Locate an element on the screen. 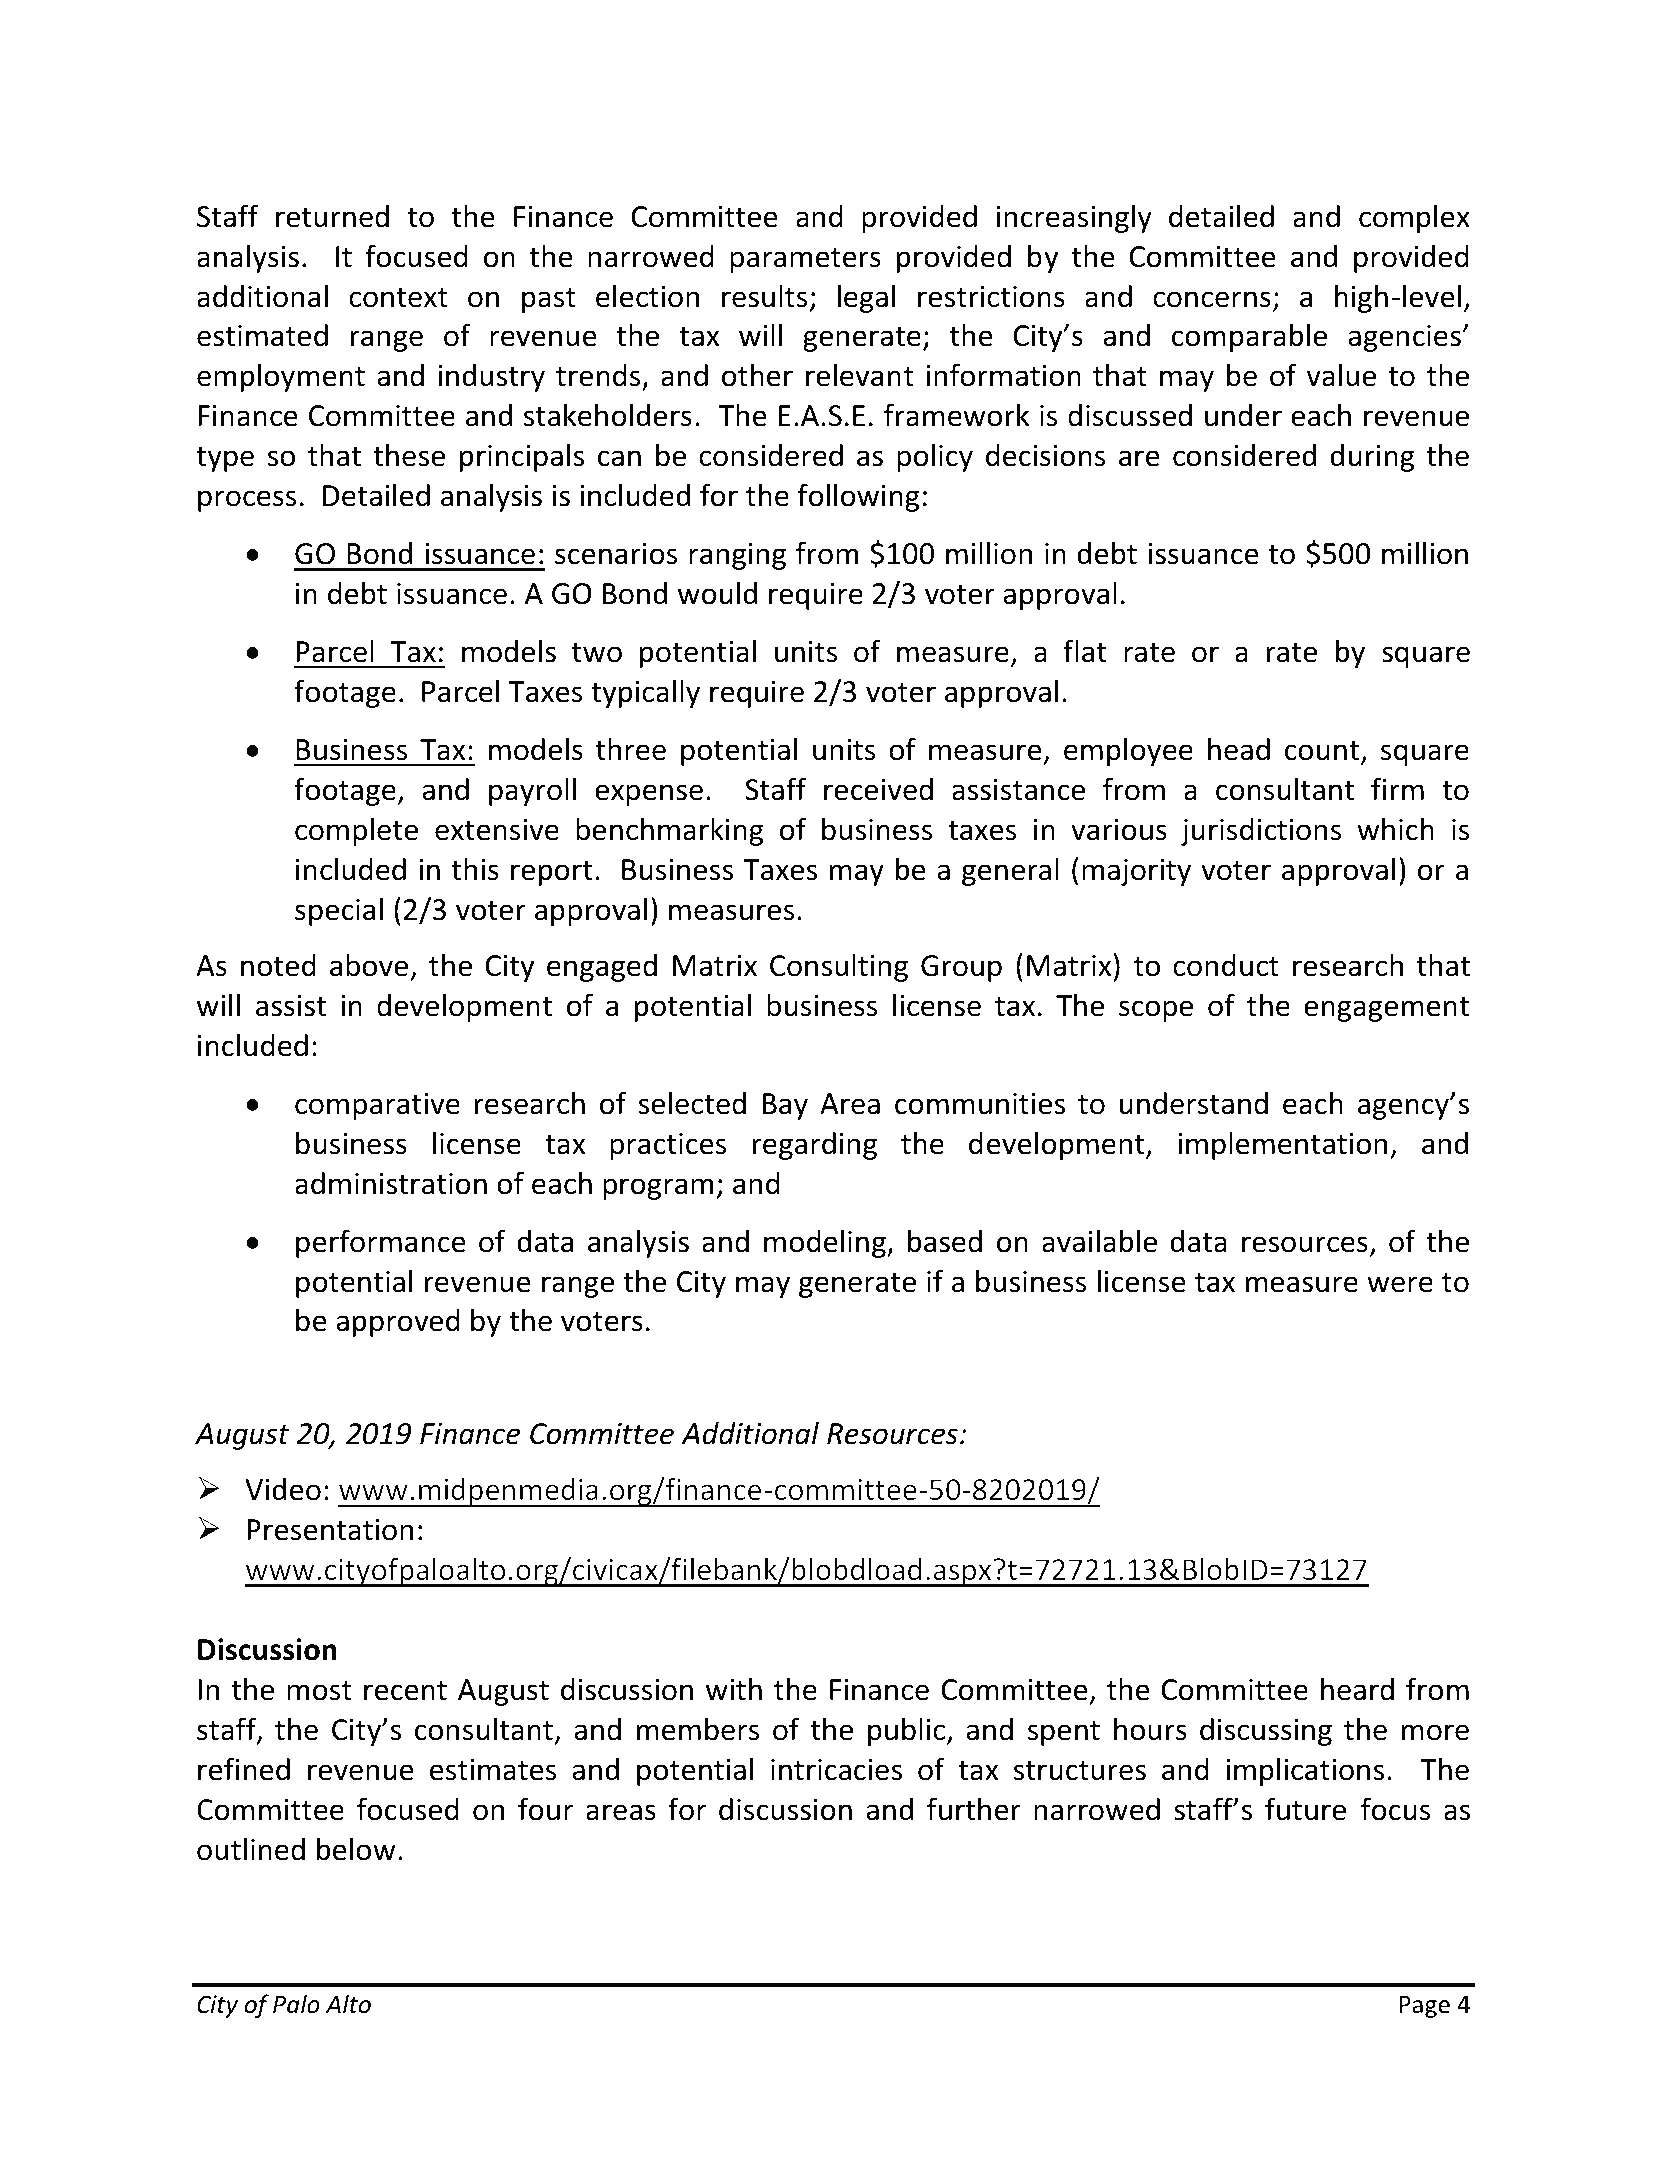 This screenshot has height=2158, width=1667. complete is located at coordinates (356, 831).
